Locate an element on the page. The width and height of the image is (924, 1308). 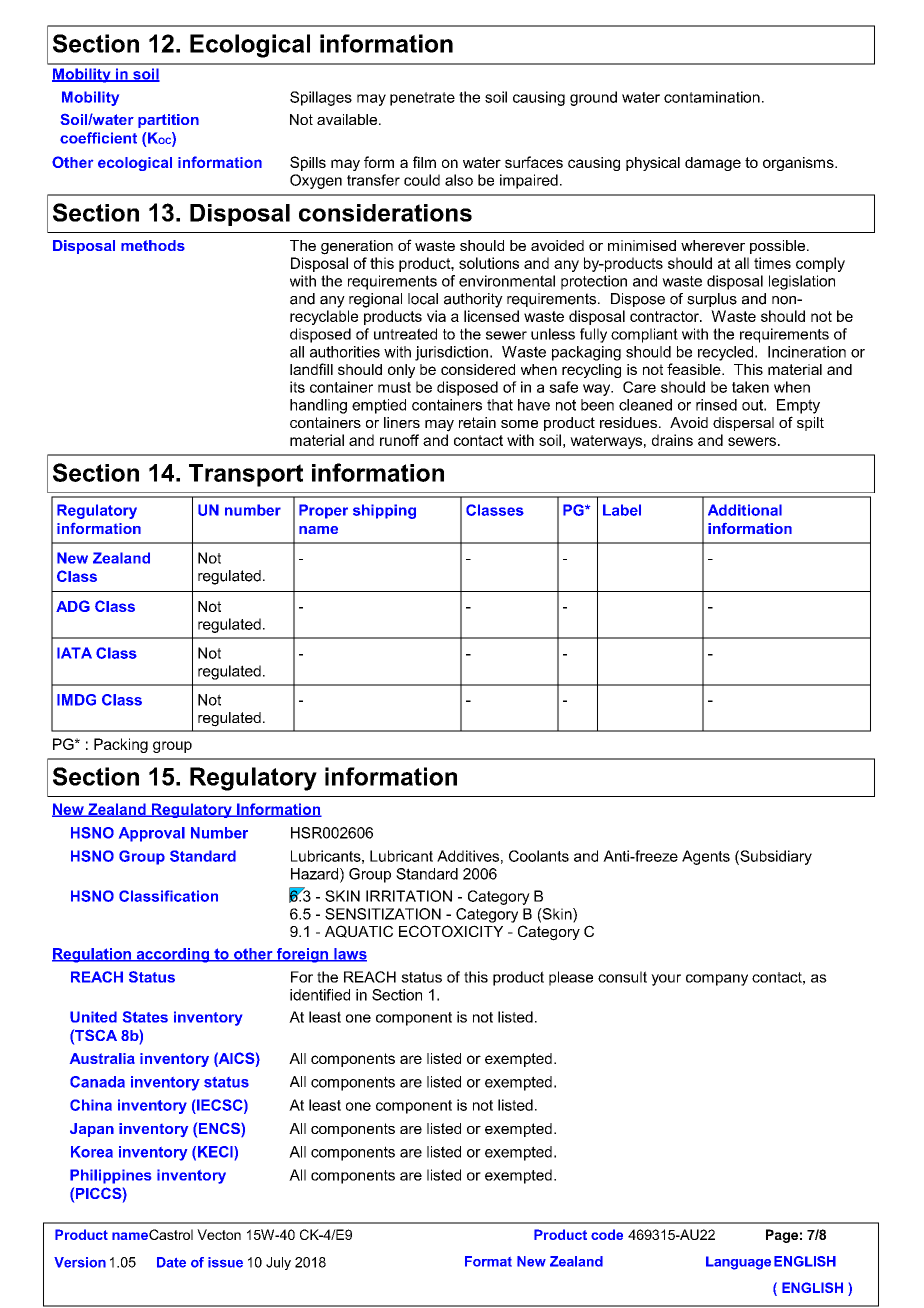
damage is located at coordinates (713, 164).
